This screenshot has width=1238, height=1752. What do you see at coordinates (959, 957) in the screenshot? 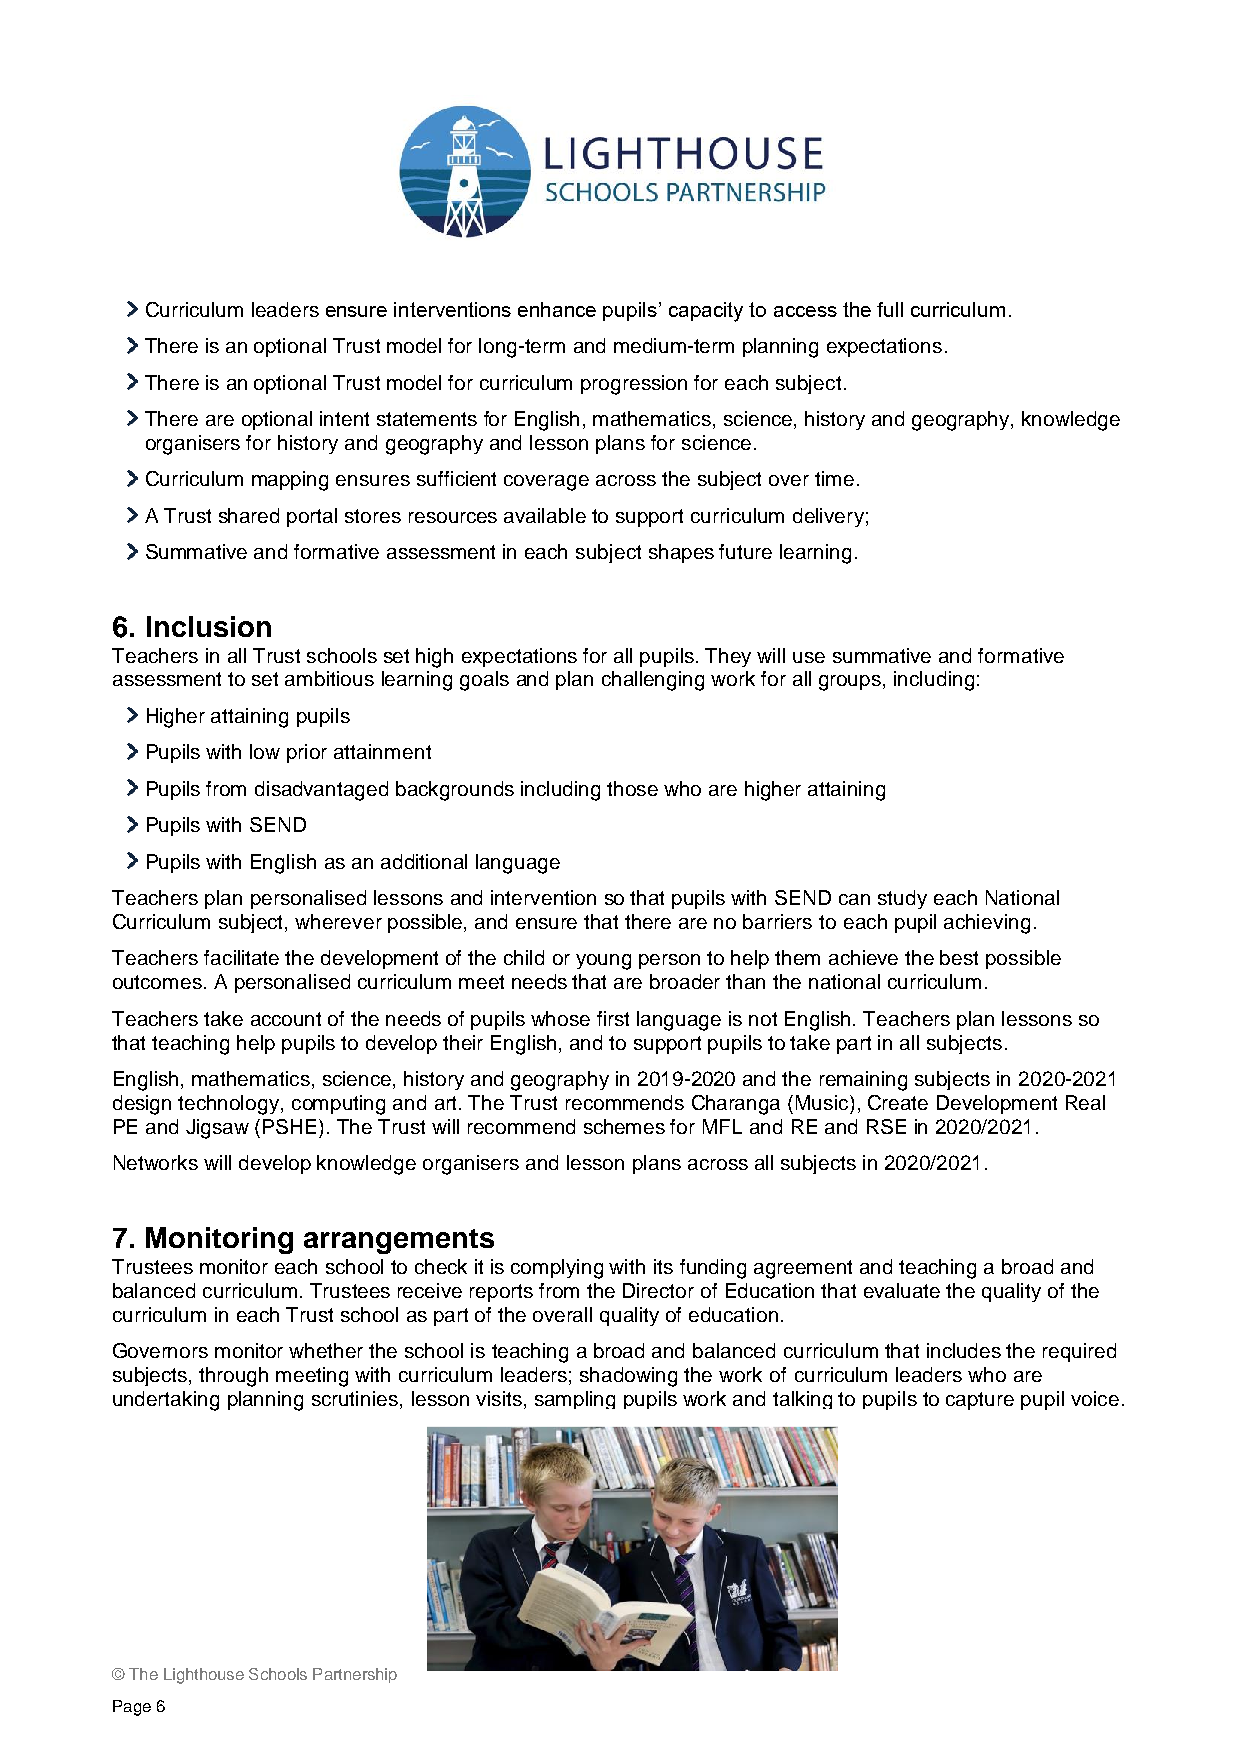
I see `best` at bounding box center [959, 957].
